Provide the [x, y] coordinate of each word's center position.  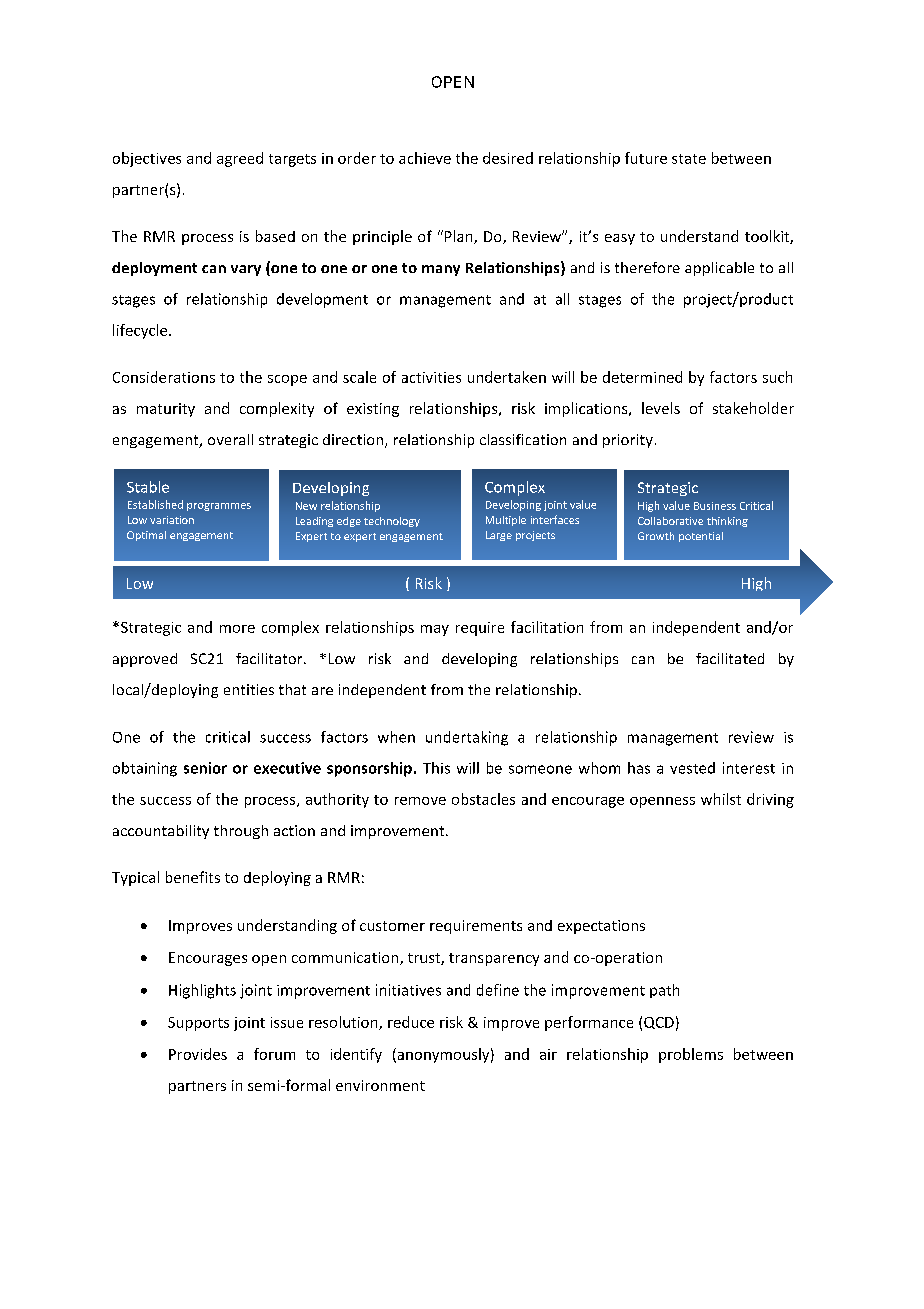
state [689, 159]
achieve [425, 158]
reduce [411, 1022]
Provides [198, 1054]
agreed [240, 159]
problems [691, 1055]
